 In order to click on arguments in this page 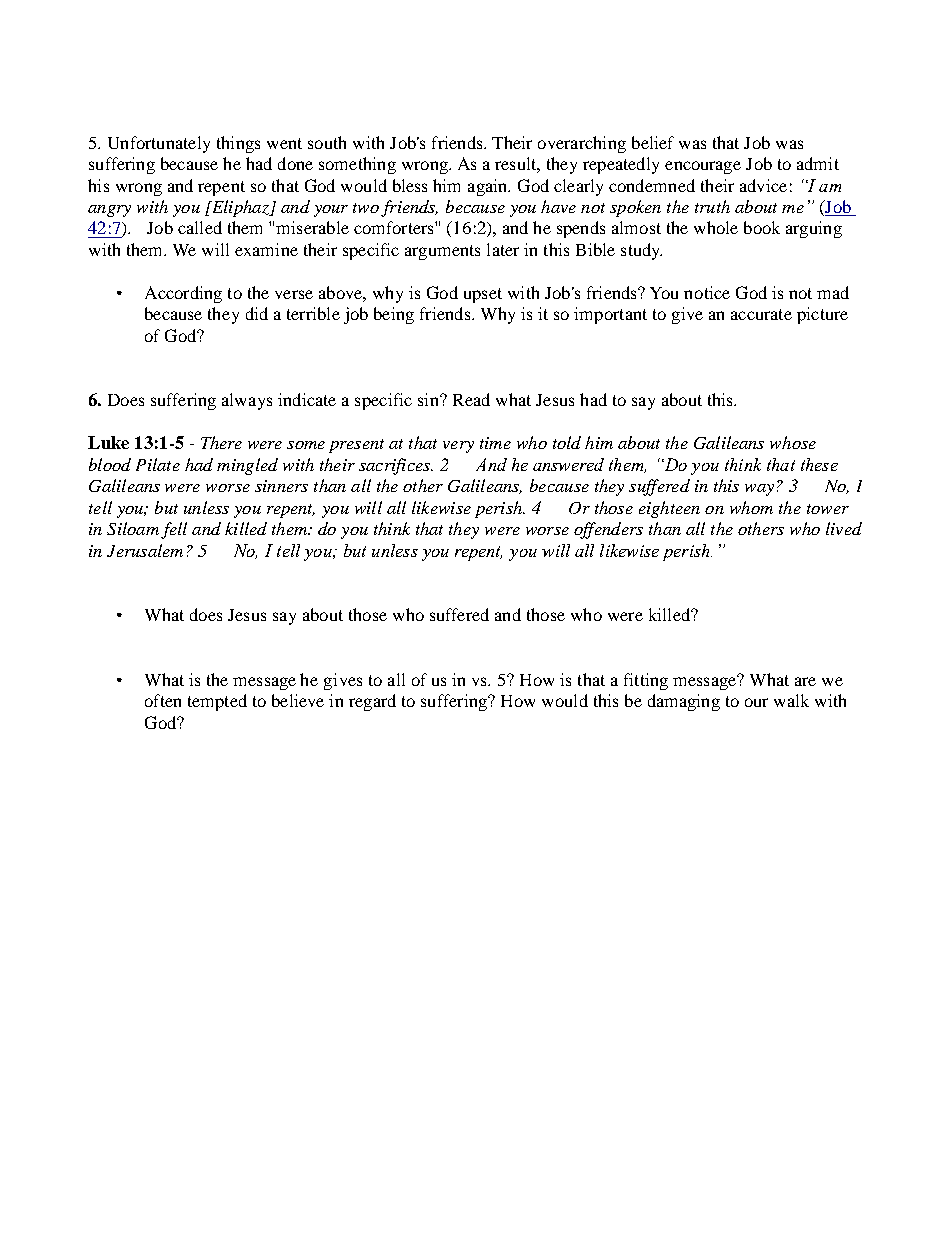, I will do `click(442, 252)`.
